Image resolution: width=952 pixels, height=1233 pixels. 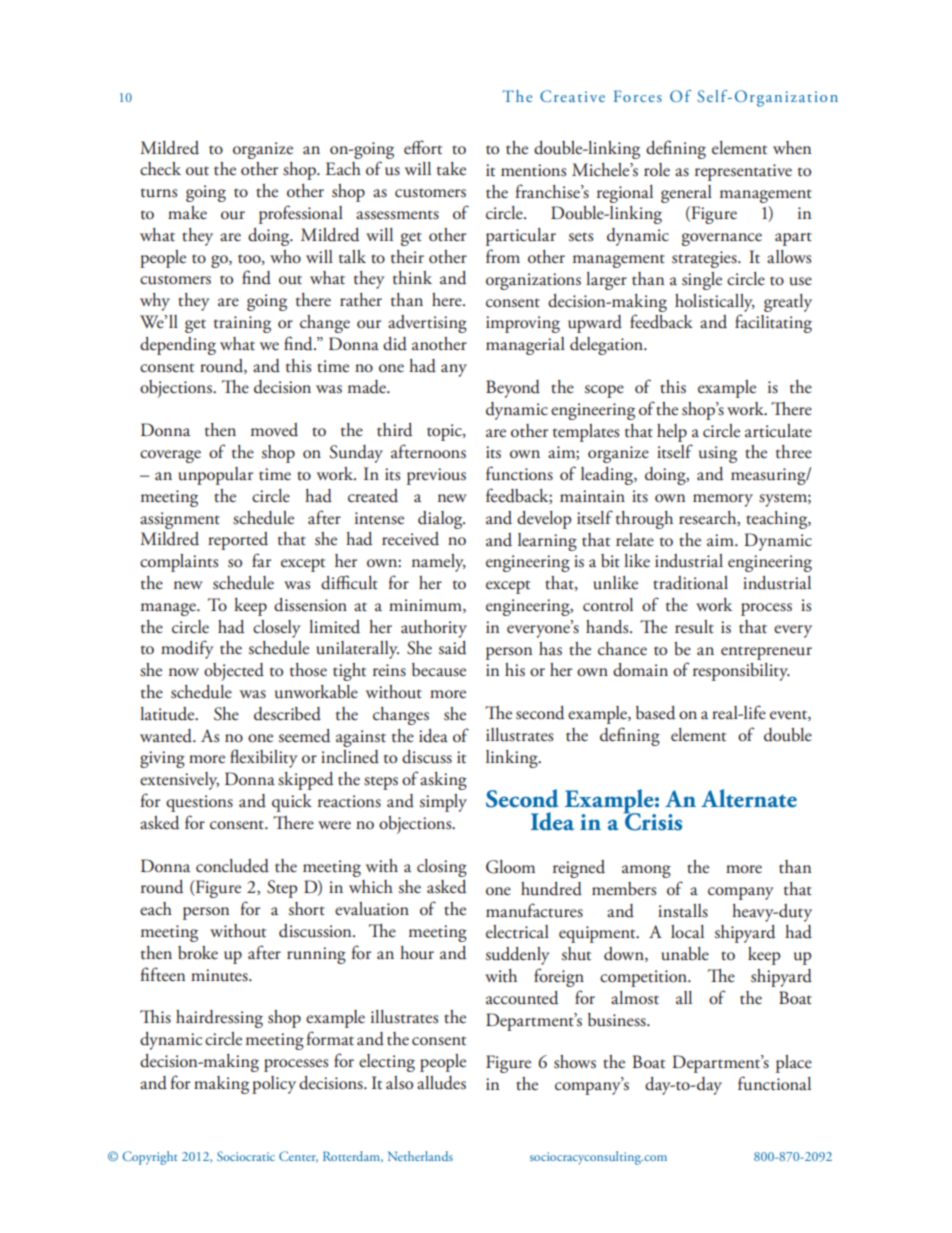 I want to click on result, so click(x=694, y=627).
